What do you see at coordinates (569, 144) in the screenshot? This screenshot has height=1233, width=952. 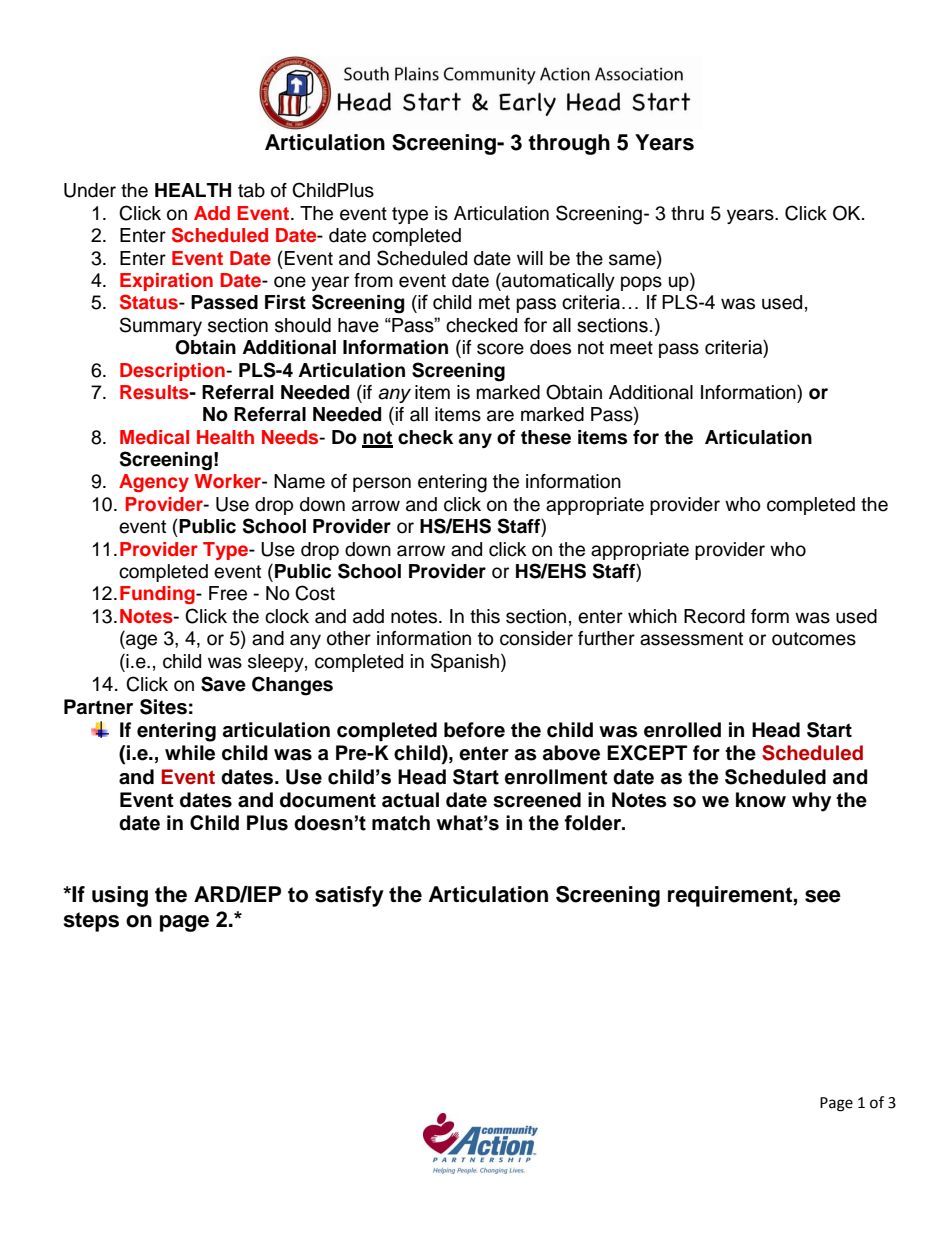 I see `through` at bounding box center [569, 144].
